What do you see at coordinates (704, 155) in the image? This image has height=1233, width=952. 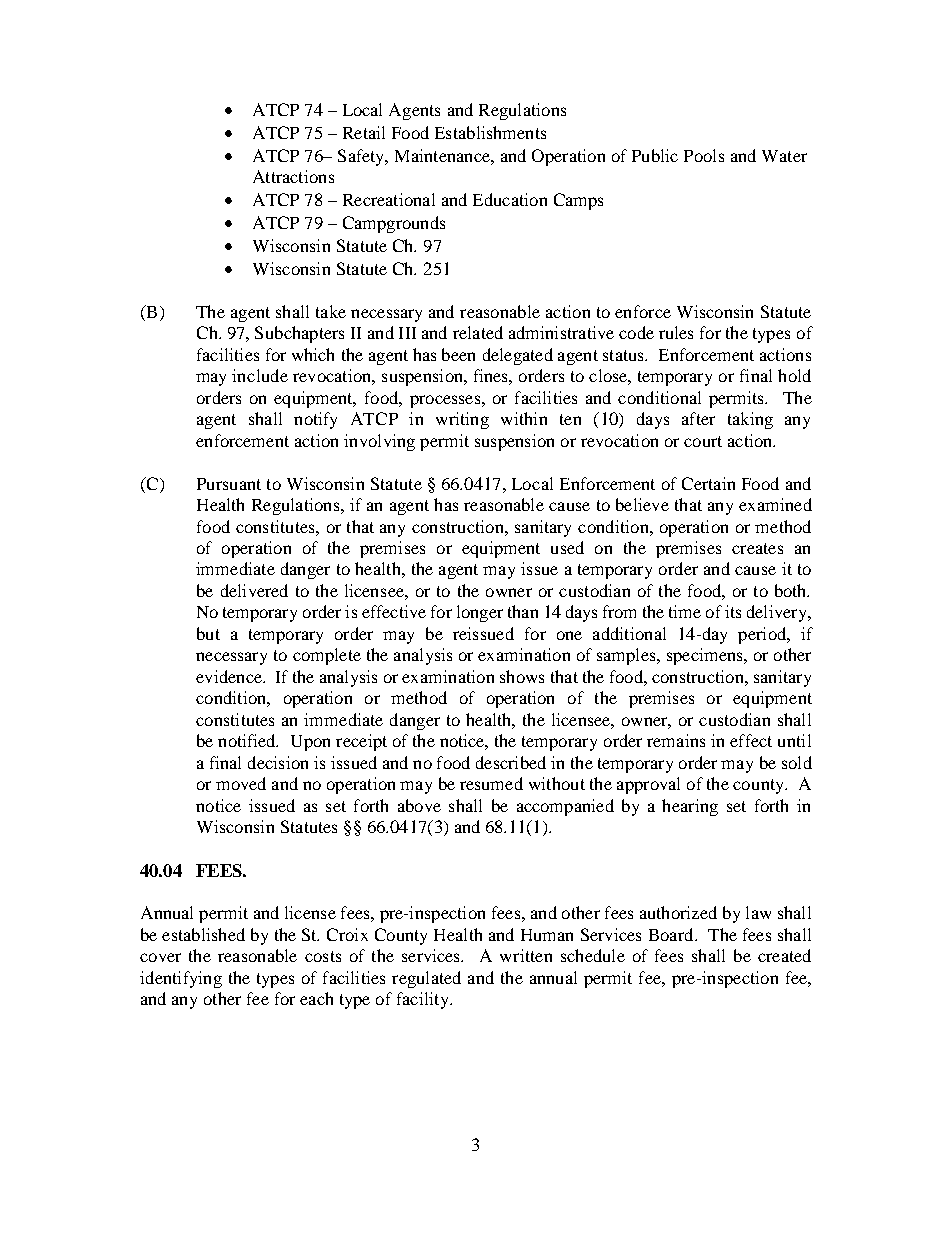 I see `Pools` at bounding box center [704, 155].
